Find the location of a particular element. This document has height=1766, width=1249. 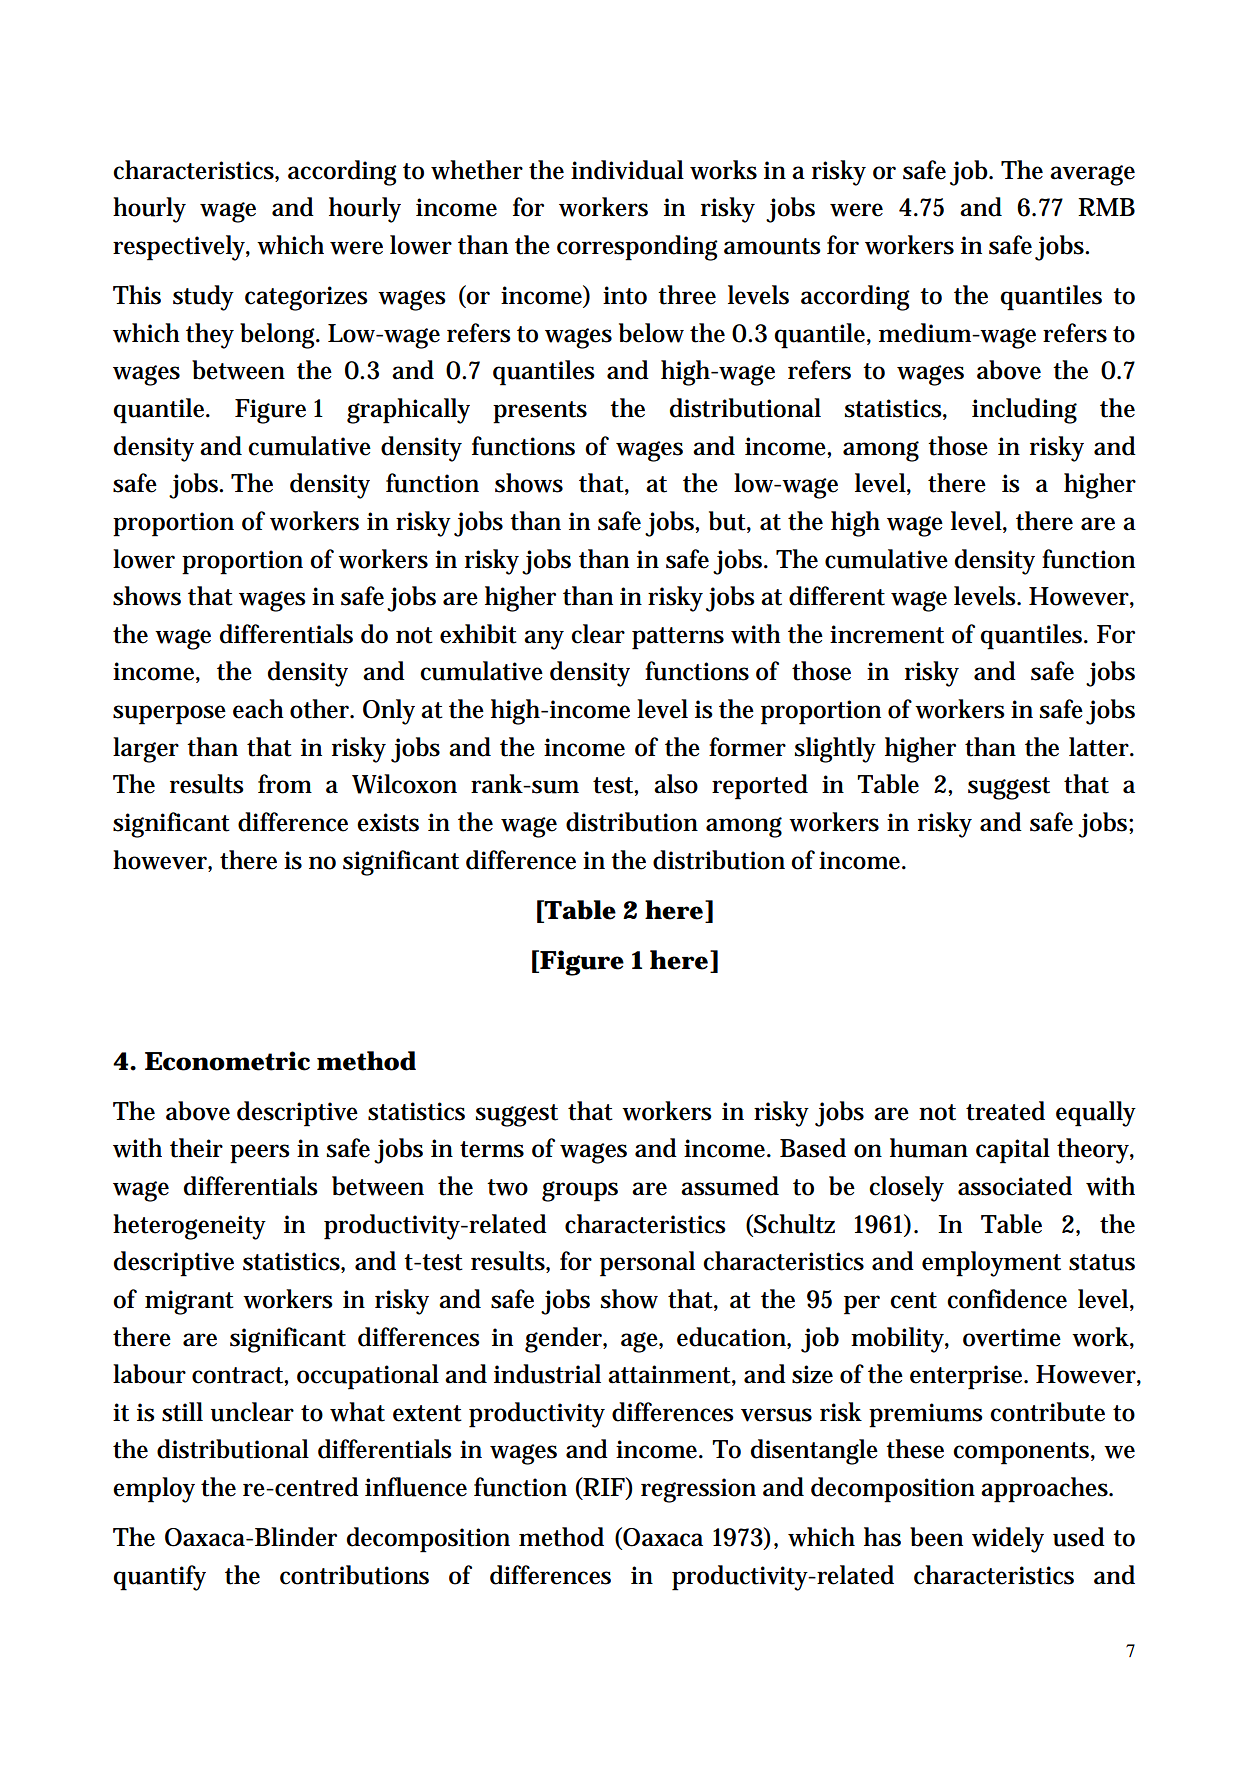

from is located at coordinates (285, 784).
